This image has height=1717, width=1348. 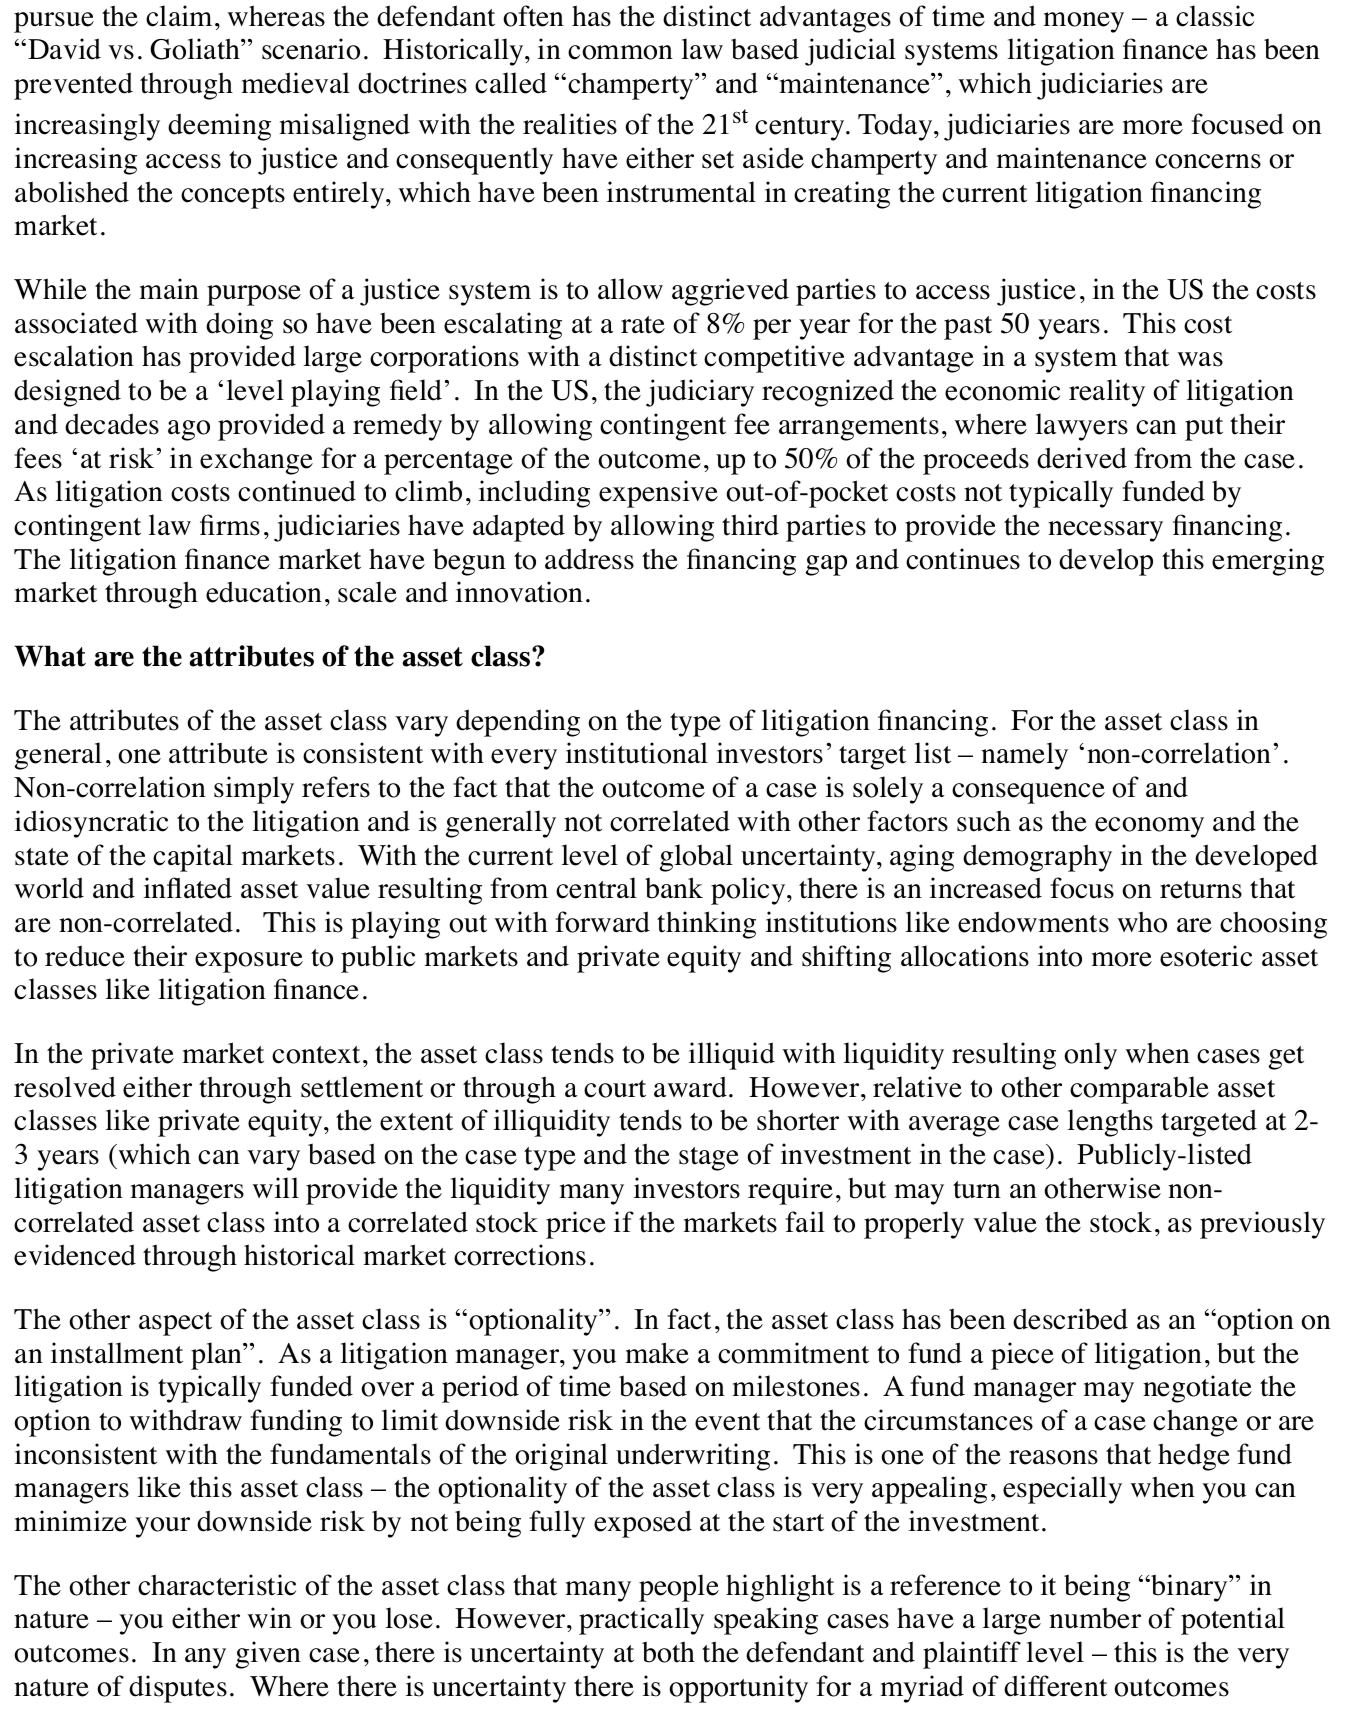 I want to click on reality, so click(x=1107, y=393).
